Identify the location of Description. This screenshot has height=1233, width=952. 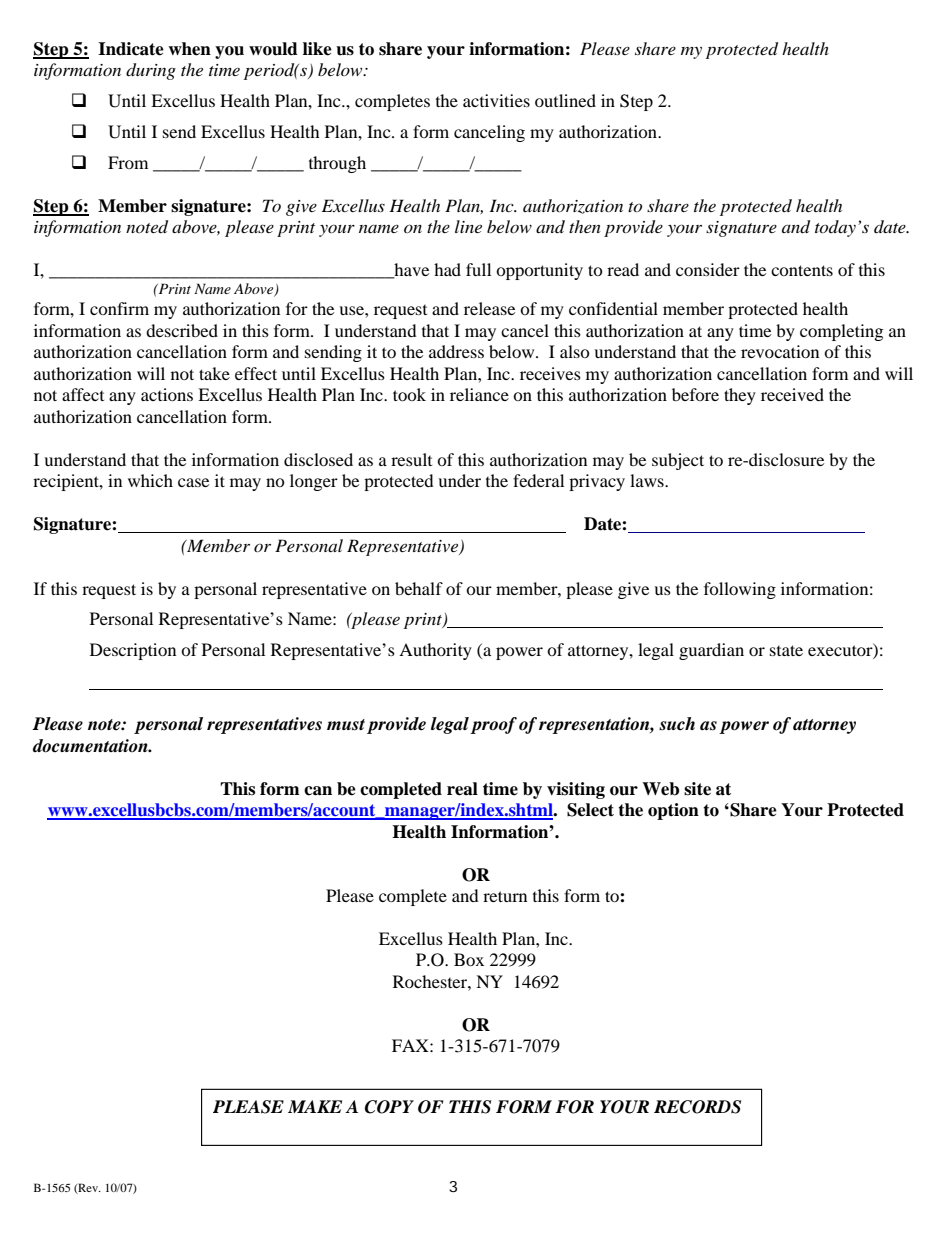
(133, 651).
